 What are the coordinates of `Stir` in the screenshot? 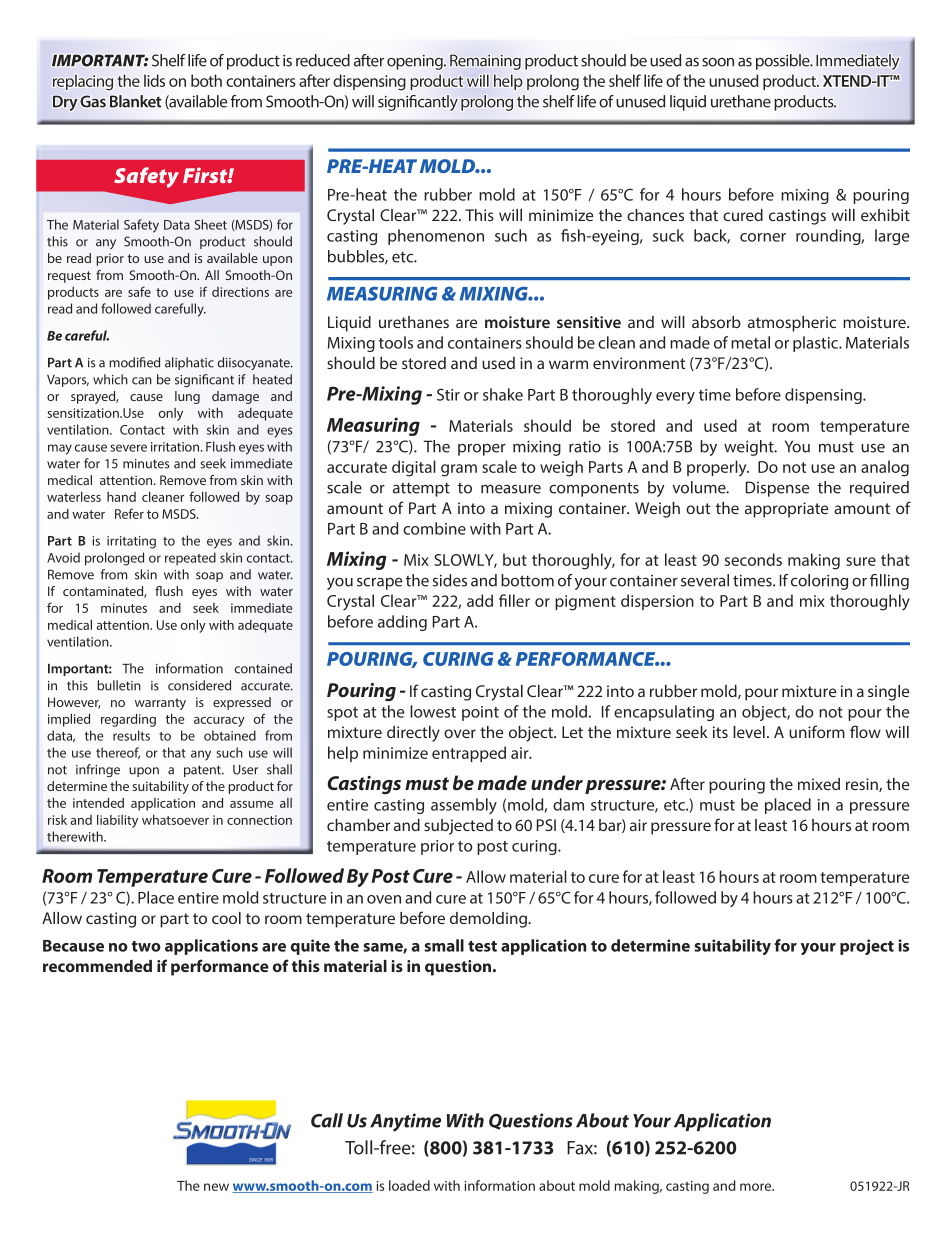 It's located at (448, 395).
